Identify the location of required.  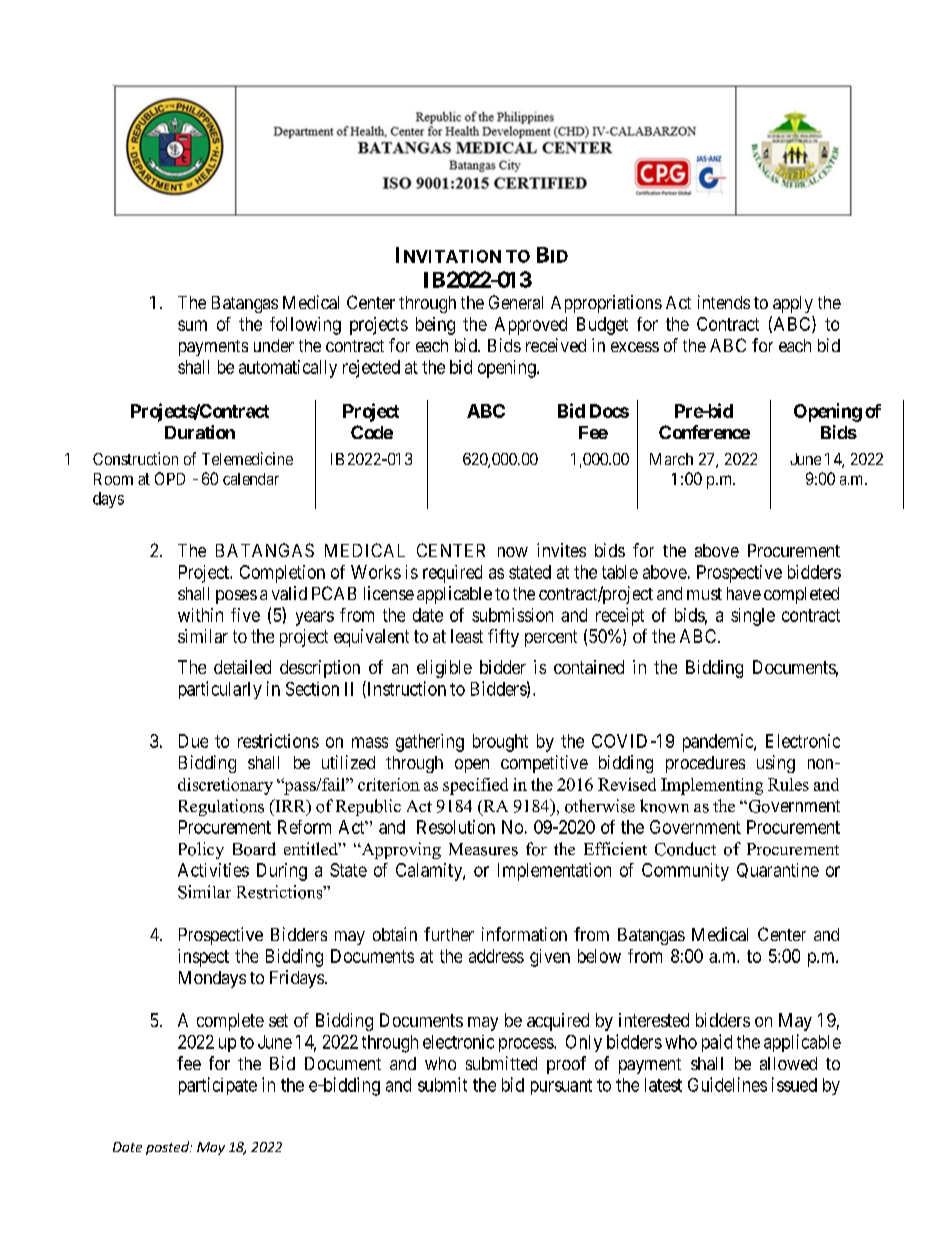
(452, 574).
